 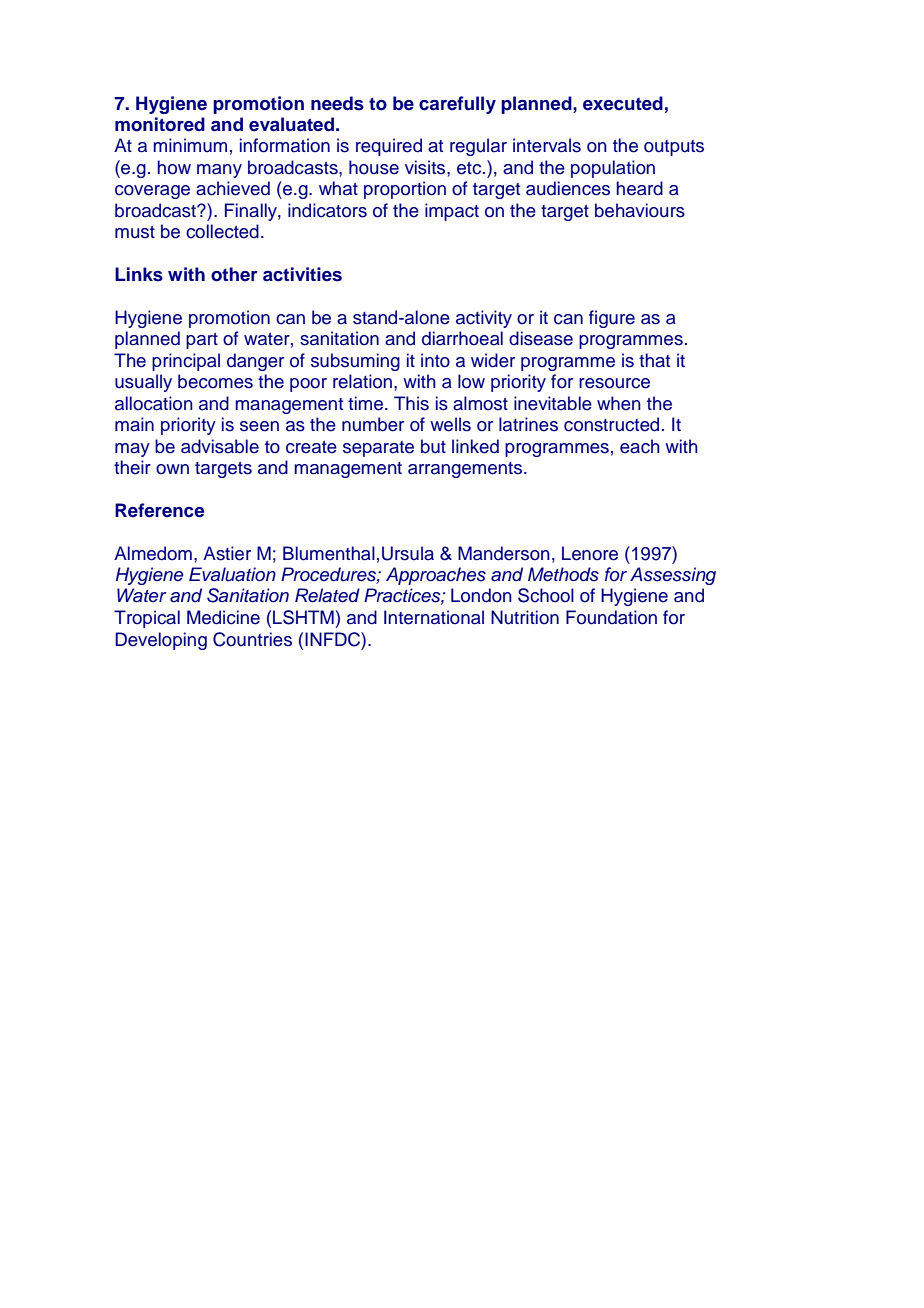 What do you see at coordinates (160, 124) in the page?
I see `monitored` at bounding box center [160, 124].
